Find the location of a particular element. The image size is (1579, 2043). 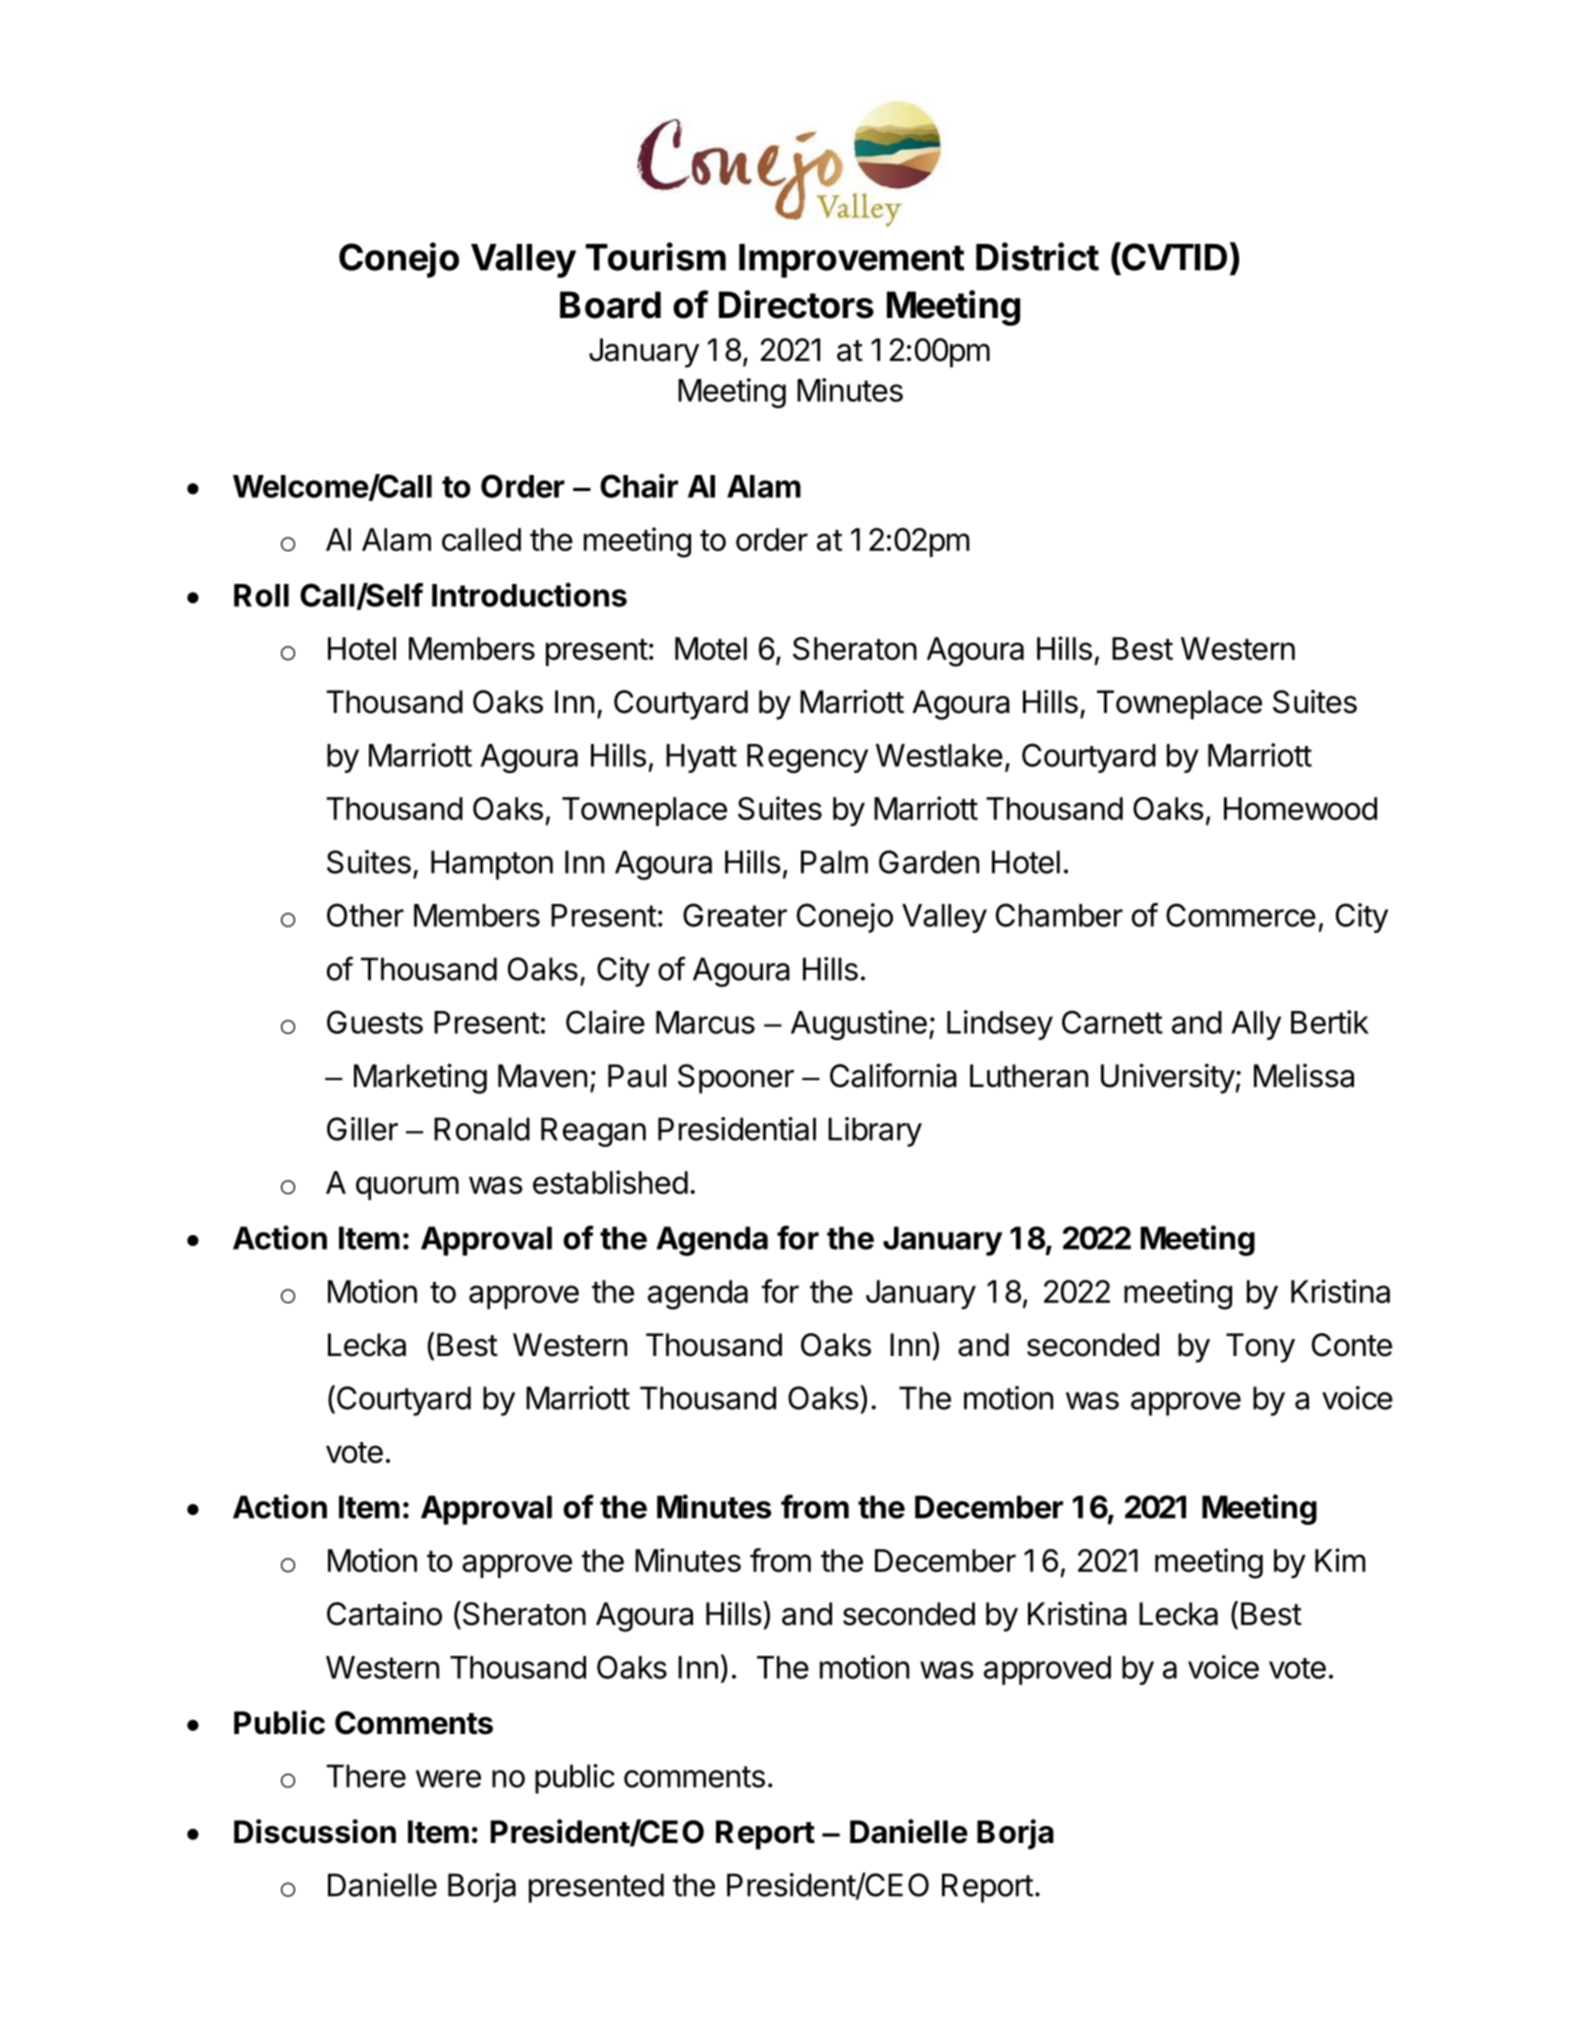

Motel is located at coordinates (711, 648).
